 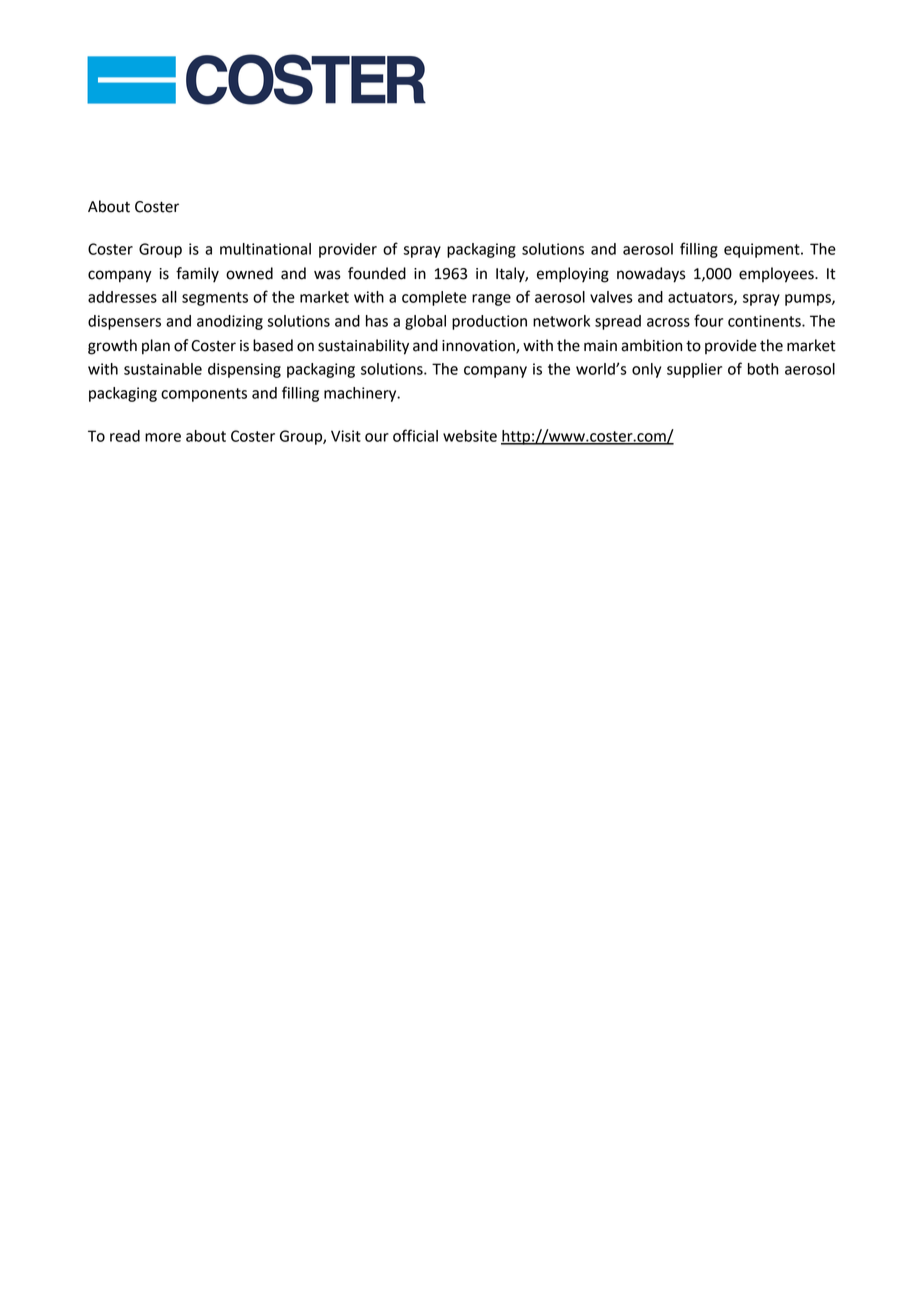 I want to click on actuators, so click(x=701, y=298).
